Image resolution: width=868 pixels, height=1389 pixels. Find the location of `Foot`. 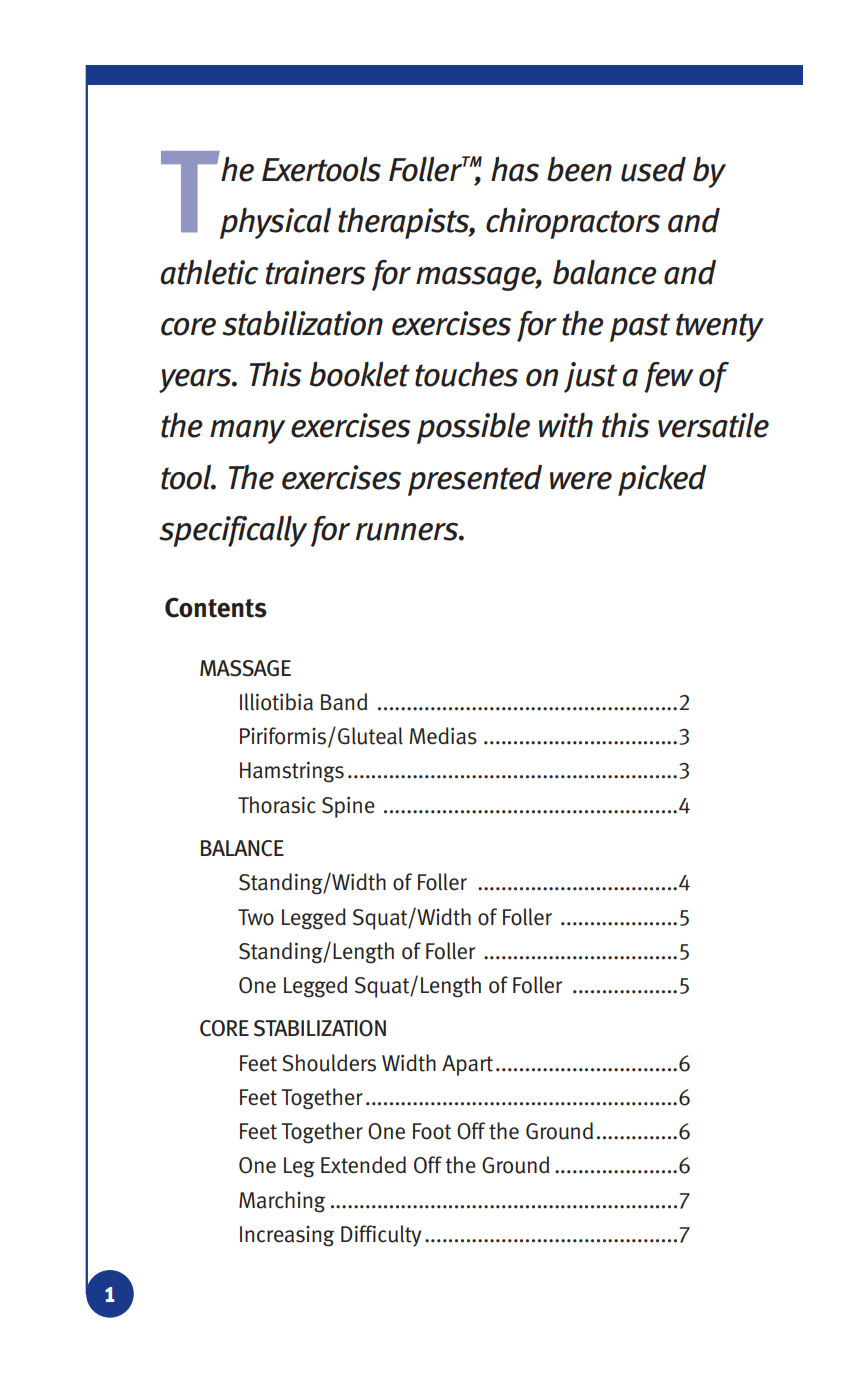

Foot is located at coordinates (432, 1131).
